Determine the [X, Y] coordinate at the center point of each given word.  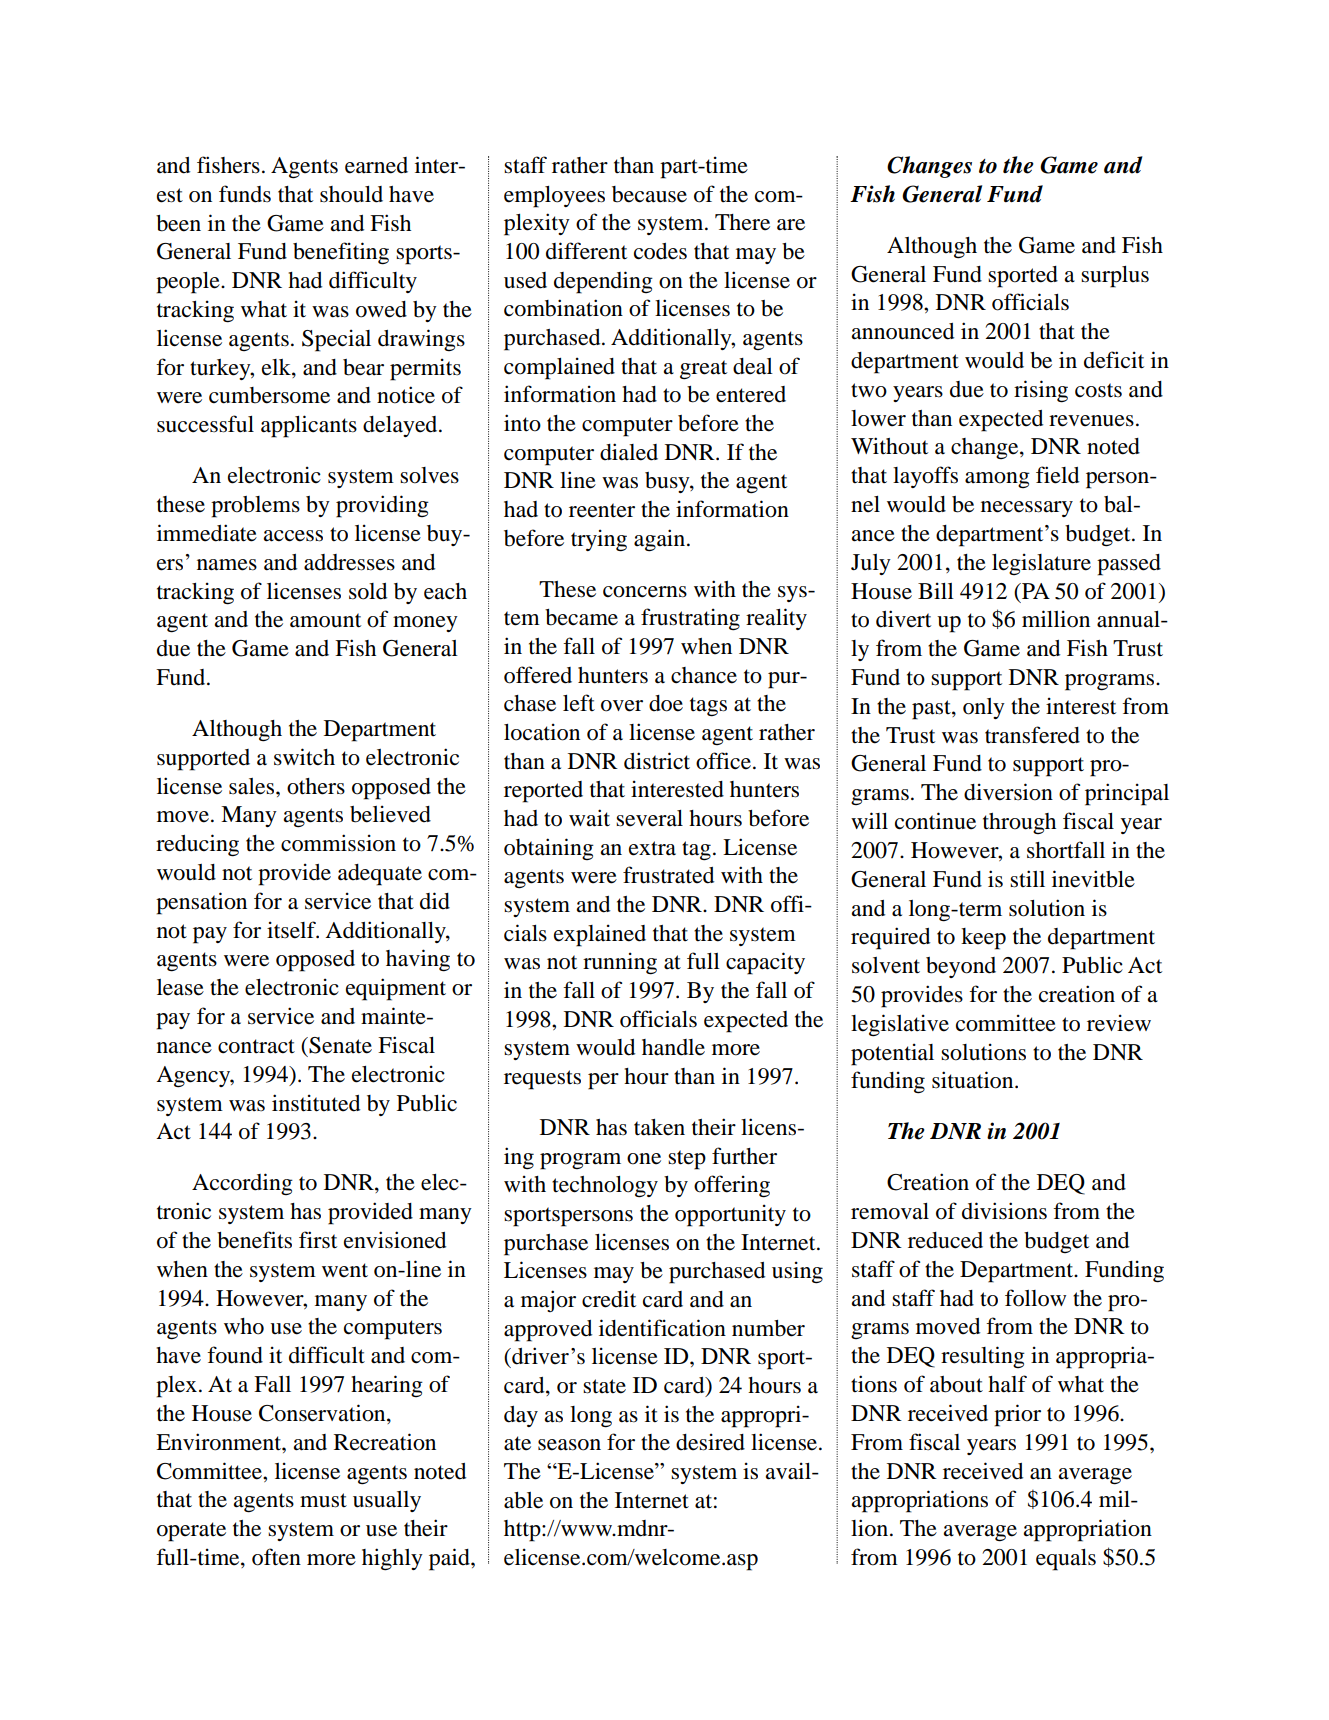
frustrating [690, 619]
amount [325, 620]
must [323, 1500]
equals [1066, 1560]
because [649, 194]
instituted [316, 1103]
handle [673, 1047]
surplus [1115, 277]
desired [710, 1442]
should [351, 194]
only [984, 708]
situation [974, 1080]
